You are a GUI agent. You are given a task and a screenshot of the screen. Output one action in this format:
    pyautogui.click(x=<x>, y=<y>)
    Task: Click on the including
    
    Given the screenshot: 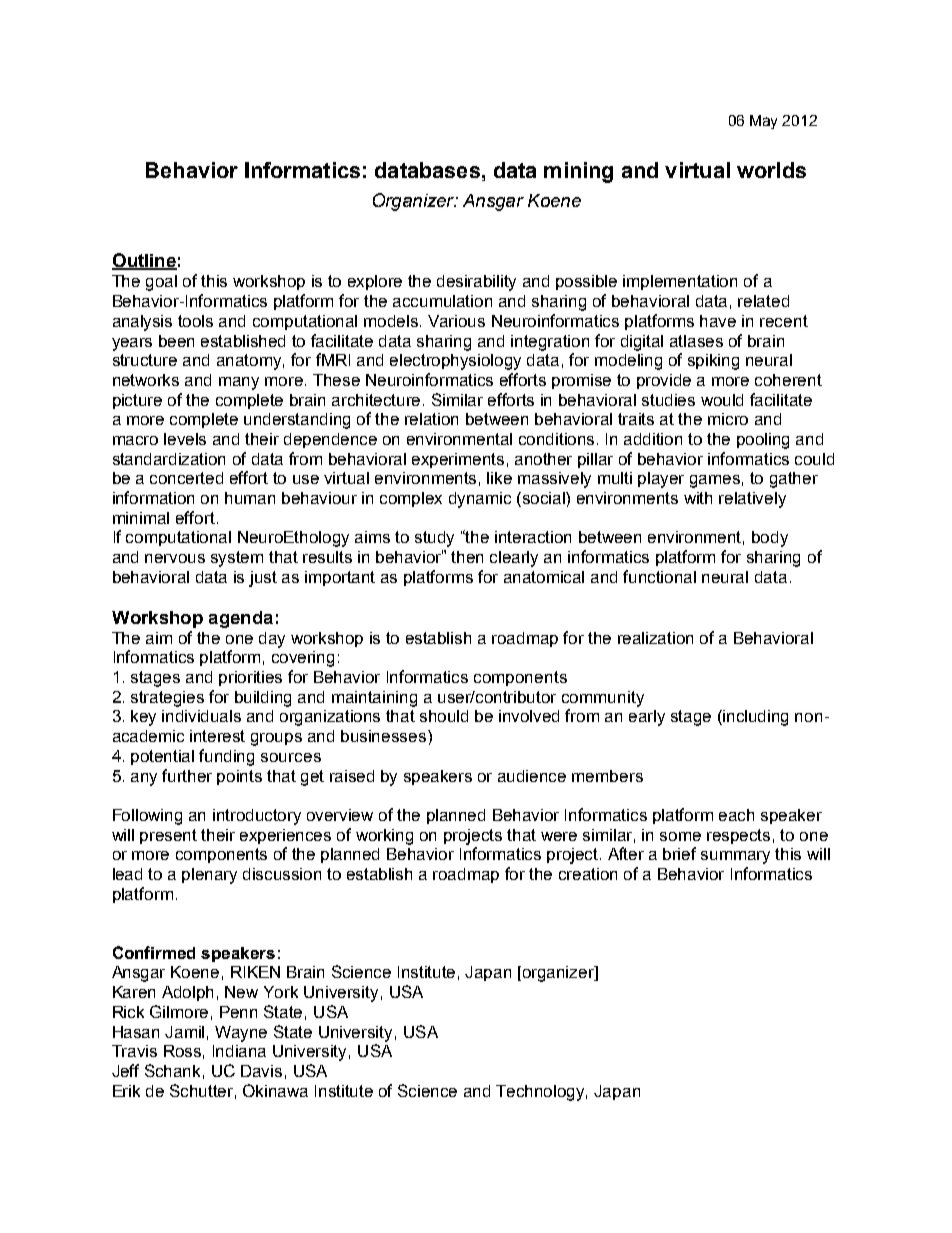 What is the action you would take?
    pyautogui.click(x=755, y=718)
